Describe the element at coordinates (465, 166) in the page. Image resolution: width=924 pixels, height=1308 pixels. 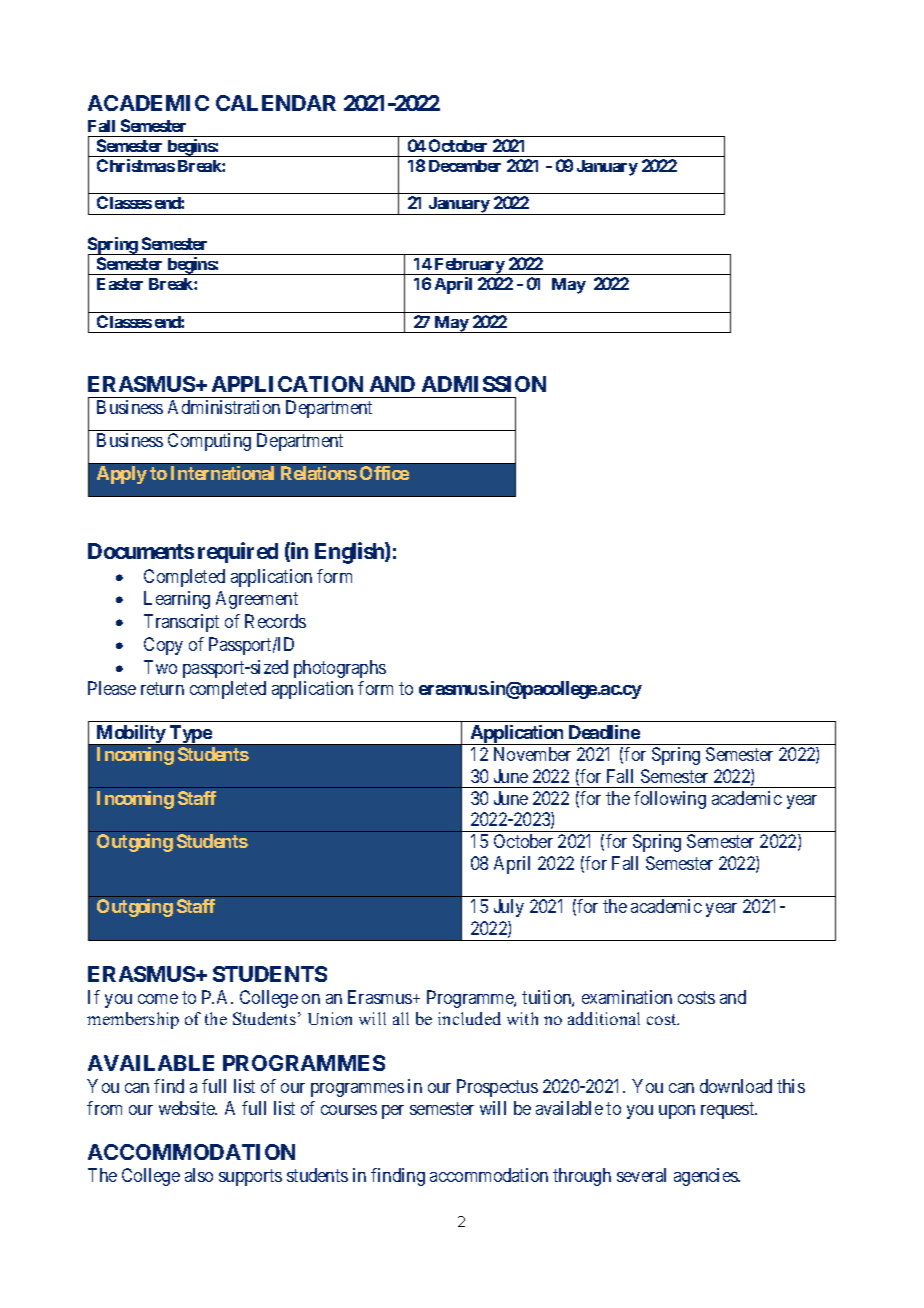
I see `December` at that location.
